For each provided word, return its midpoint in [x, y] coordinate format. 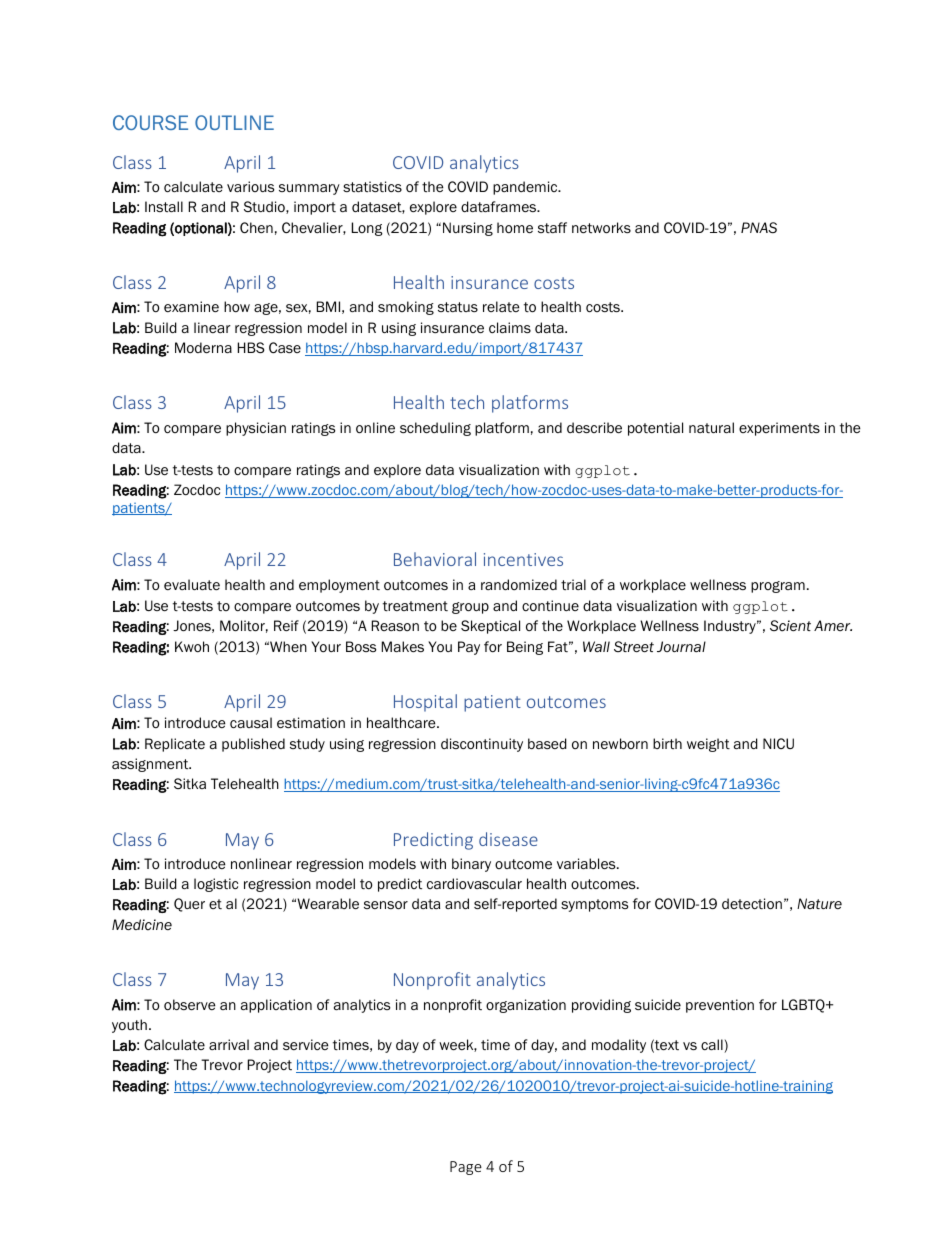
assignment [151, 765]
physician [256, 429]
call [713, 1046]
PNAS [759, 228]
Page [466, 1168]
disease [508, 839]
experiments [779, 429]
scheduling [435, 429]
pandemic [526, 188]
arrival [229, 1044]
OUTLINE [234, 122]
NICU [778, 743]
